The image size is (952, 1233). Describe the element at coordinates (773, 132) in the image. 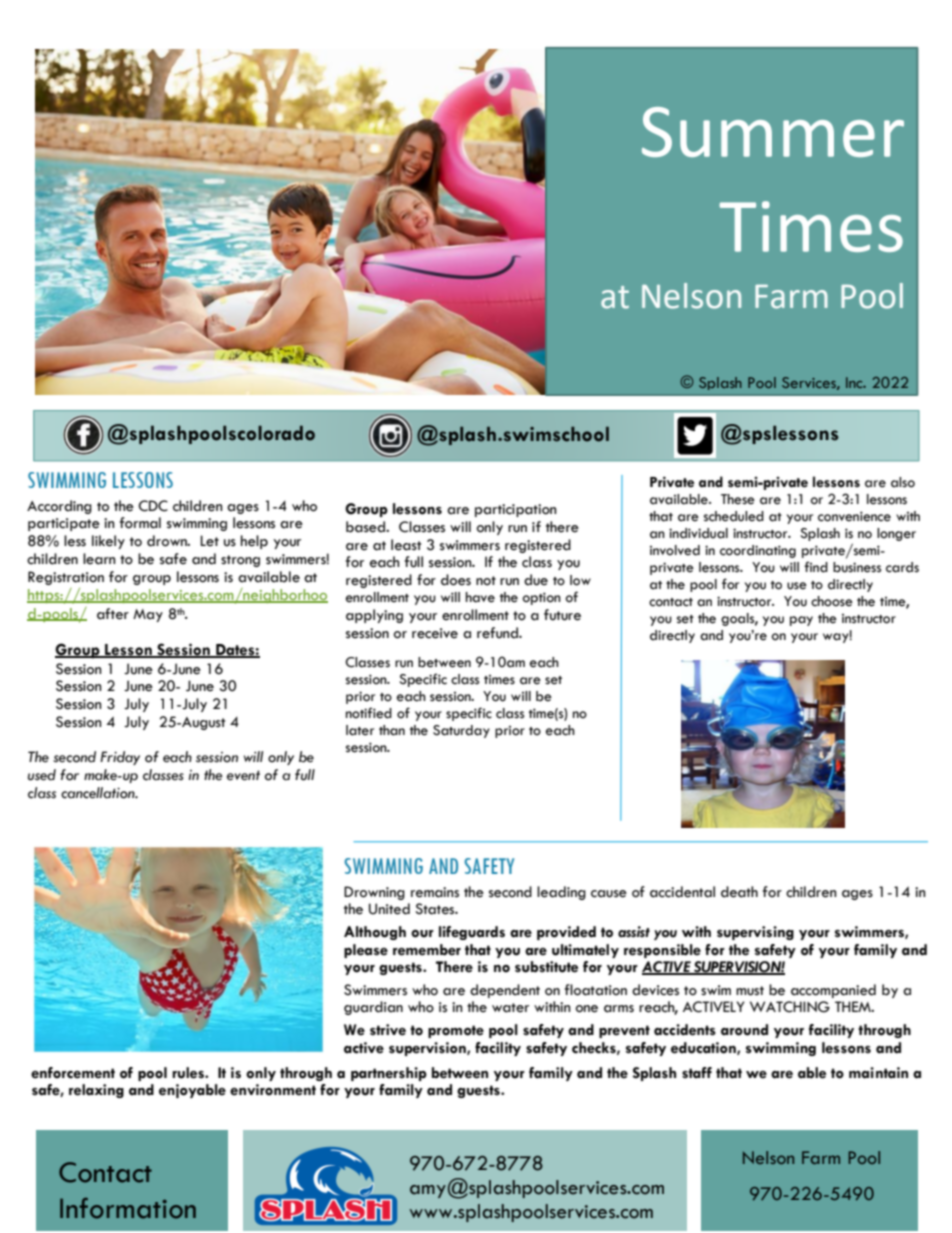

I see `Summer` at that location.
